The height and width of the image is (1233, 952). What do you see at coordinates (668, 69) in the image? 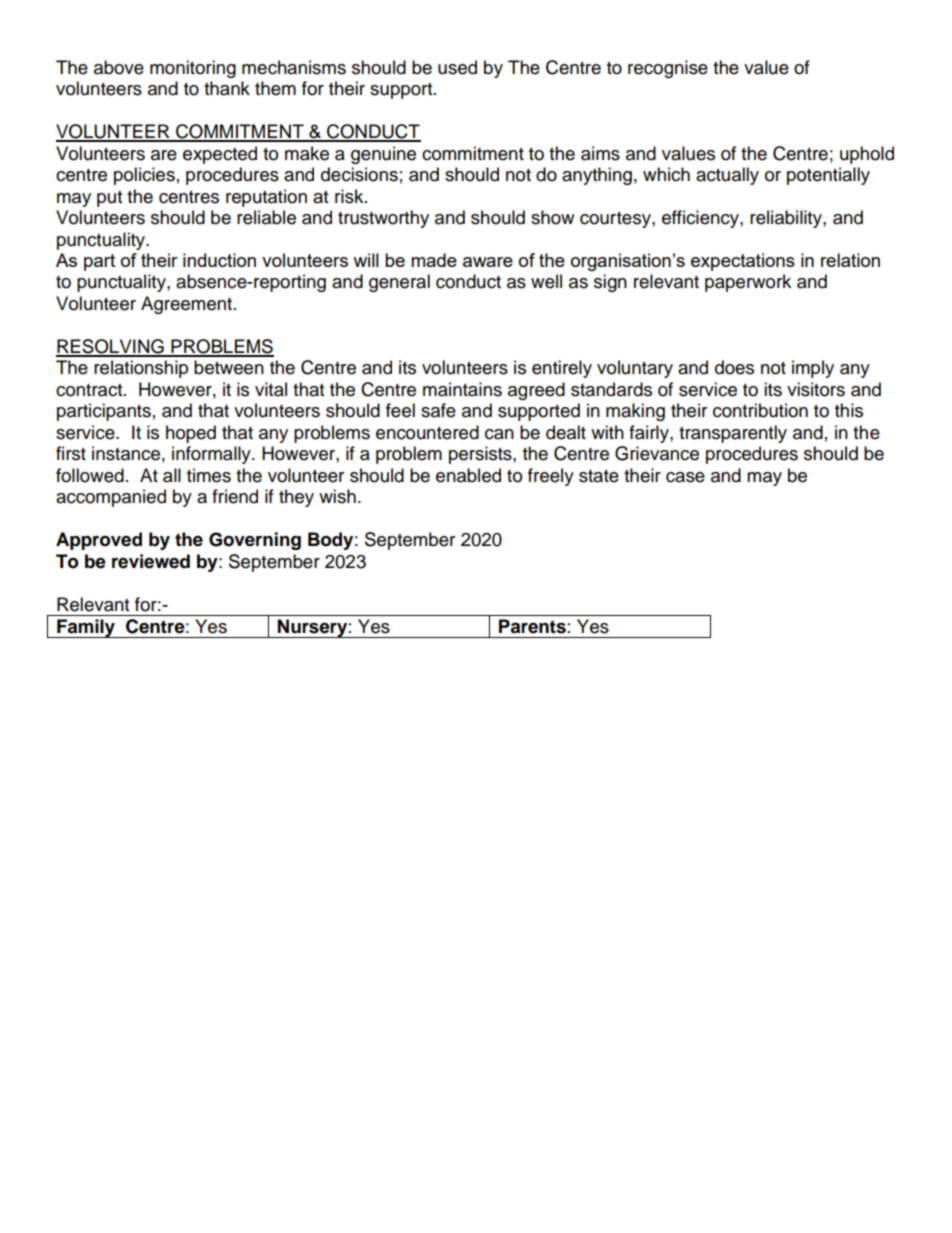
I see `recognise` at bounding box center [668, 69].
